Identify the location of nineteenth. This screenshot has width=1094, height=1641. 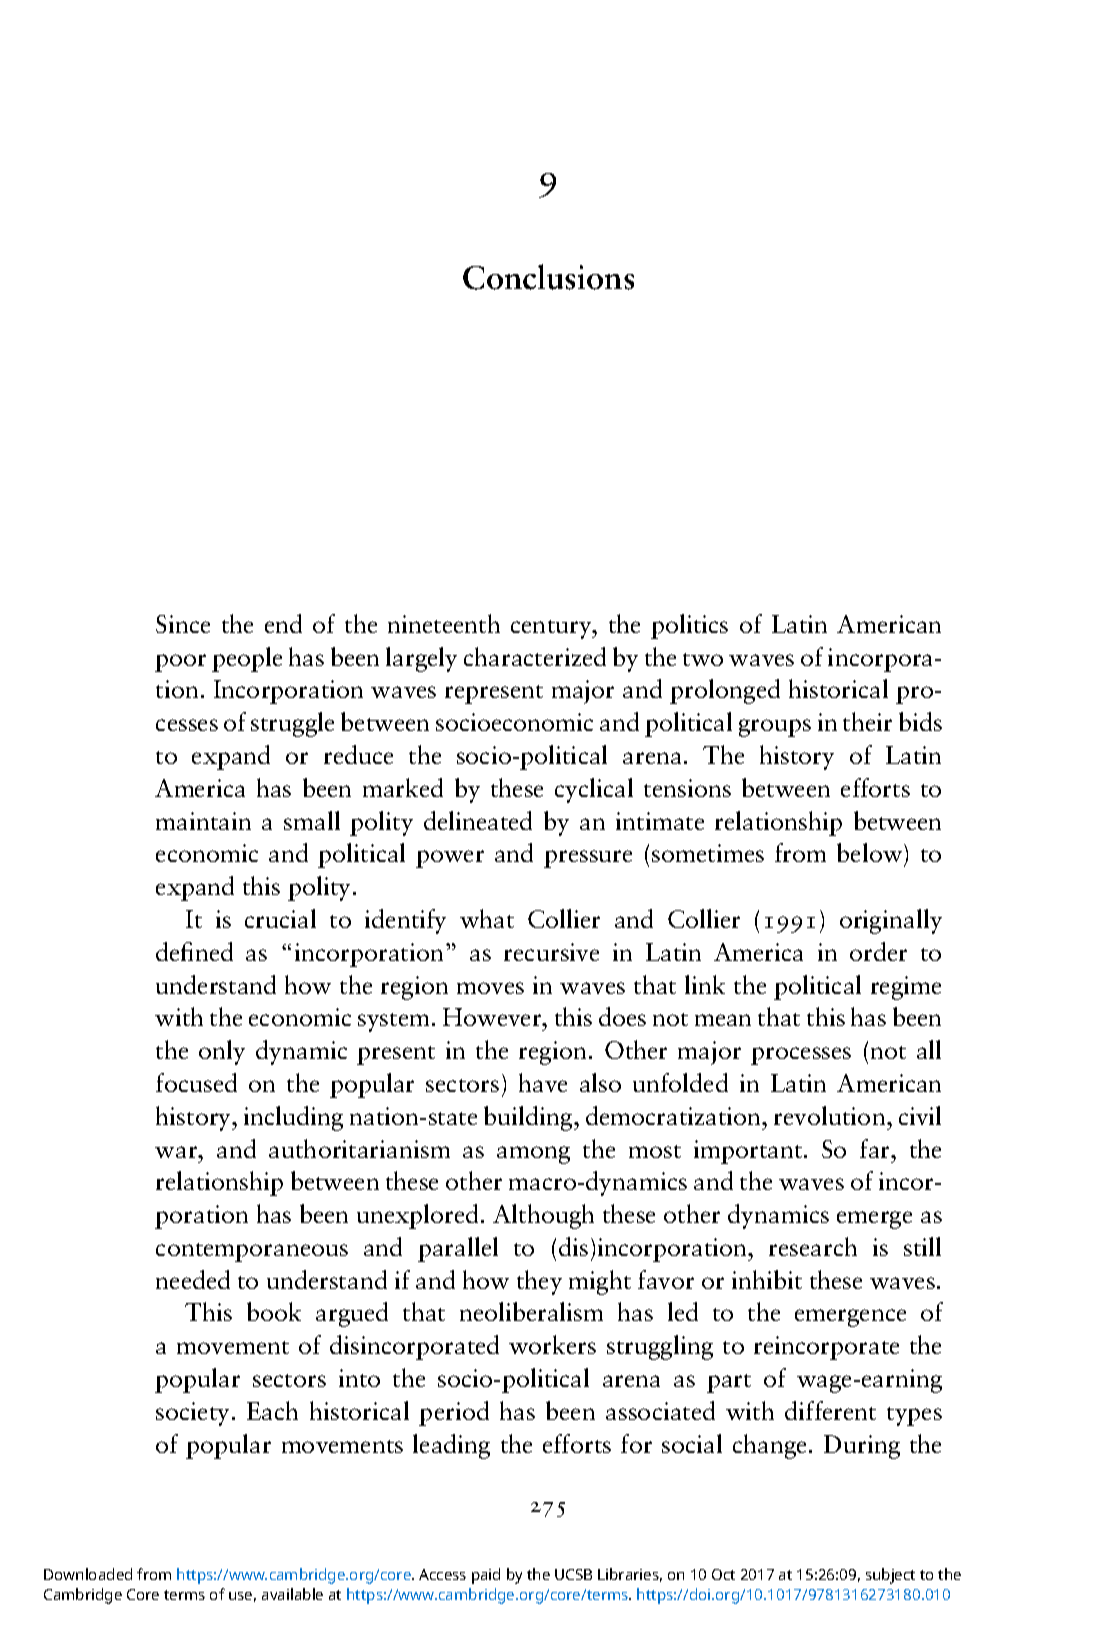
(444, 623).
